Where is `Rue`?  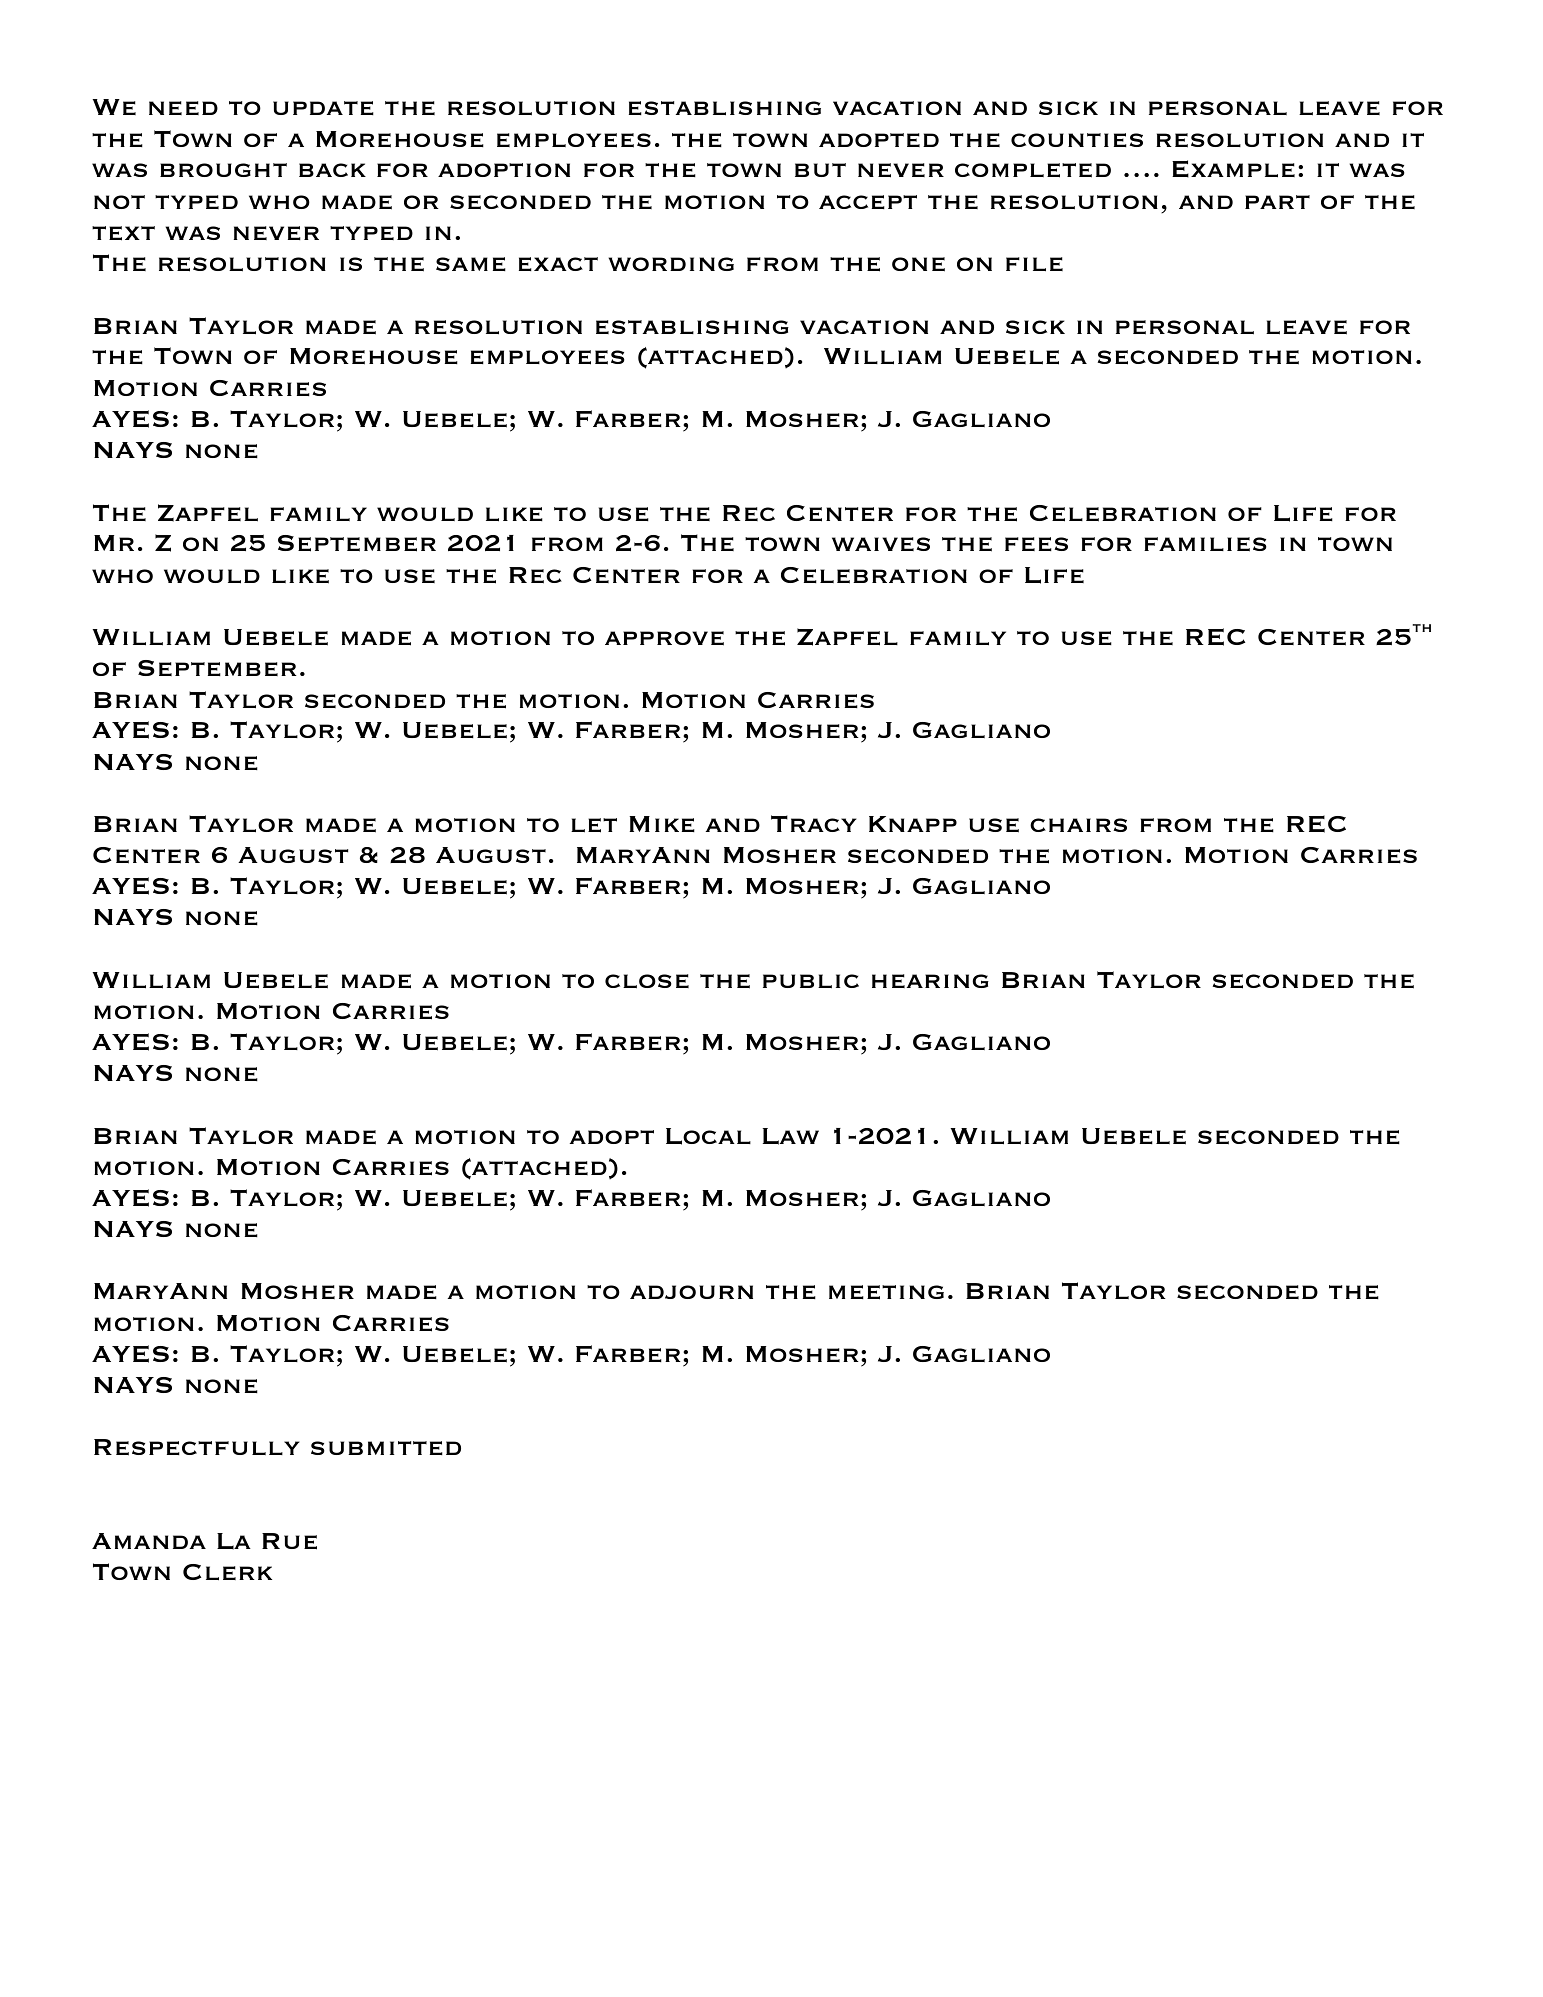 Rue is located at coordinates (289, 1541).
